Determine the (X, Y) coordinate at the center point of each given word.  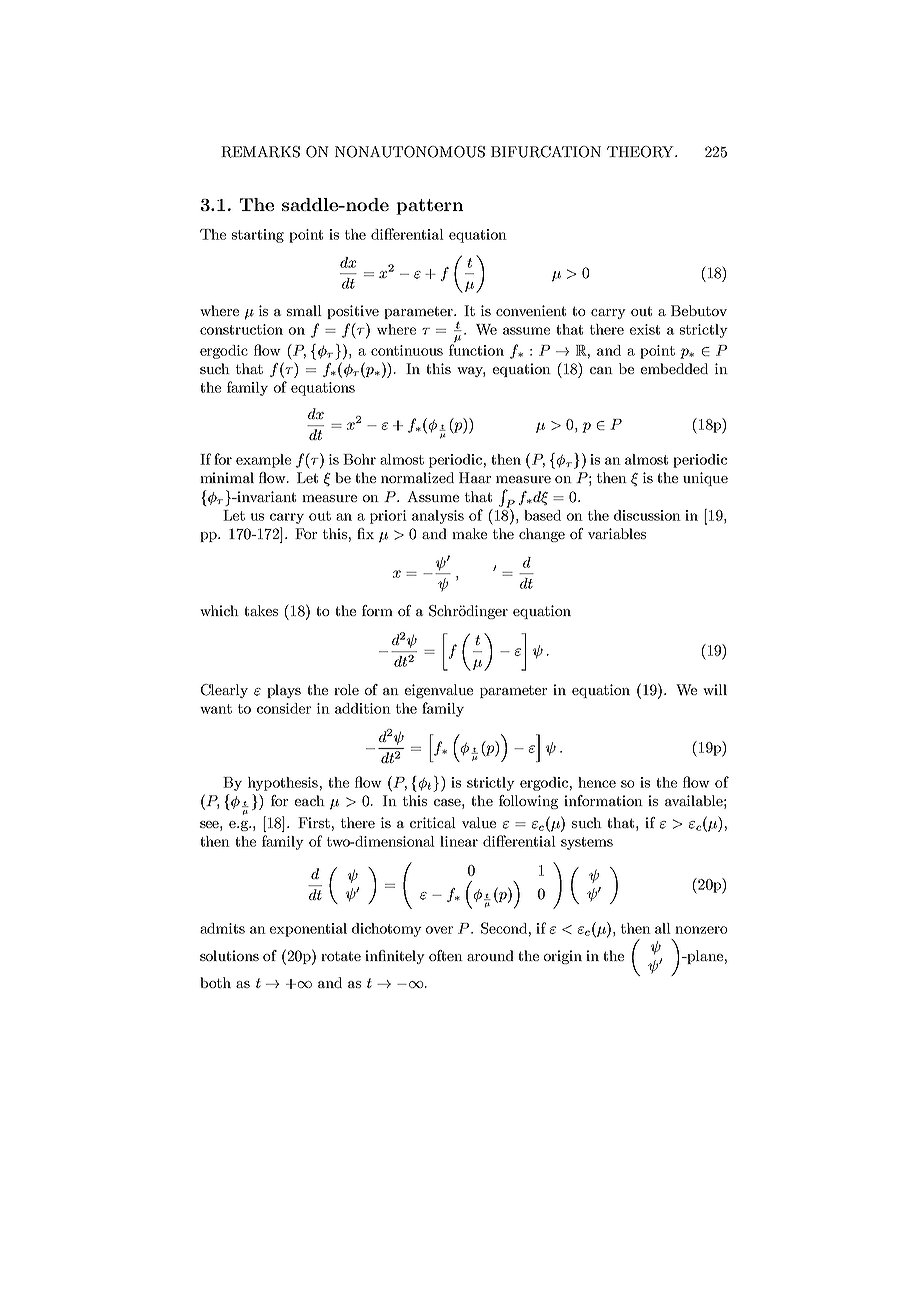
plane (704, 957)
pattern (429, 207)
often (446, 955)
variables (617, 533)
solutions (229, 955)
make (469, 533)
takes (261, 610)
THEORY (641, 152)
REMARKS (260, 152)
